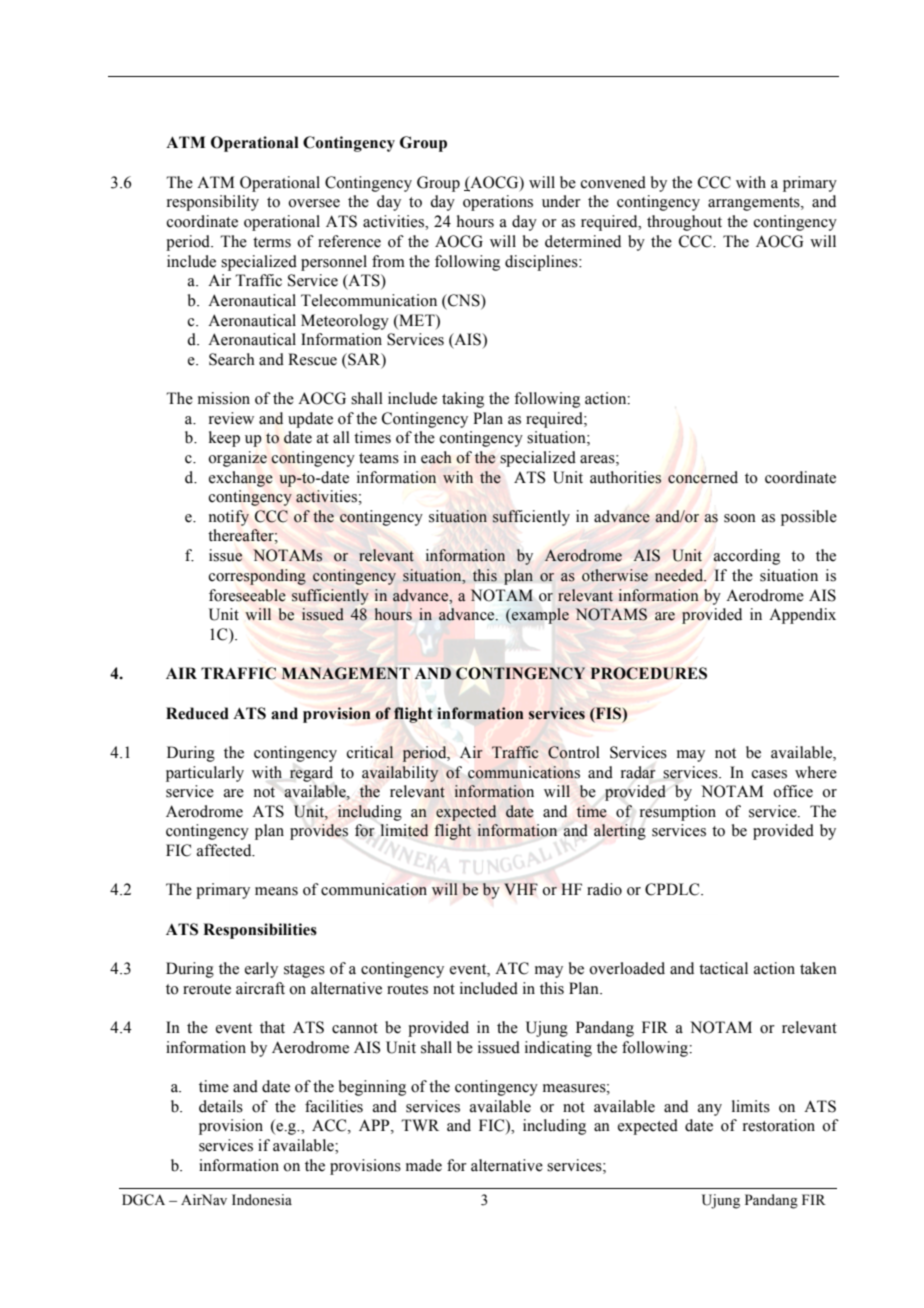  What do you see at coordinates (649, 673) in the screenshot?
I see `PROCEDURES` at bounding box center [649, 673].
